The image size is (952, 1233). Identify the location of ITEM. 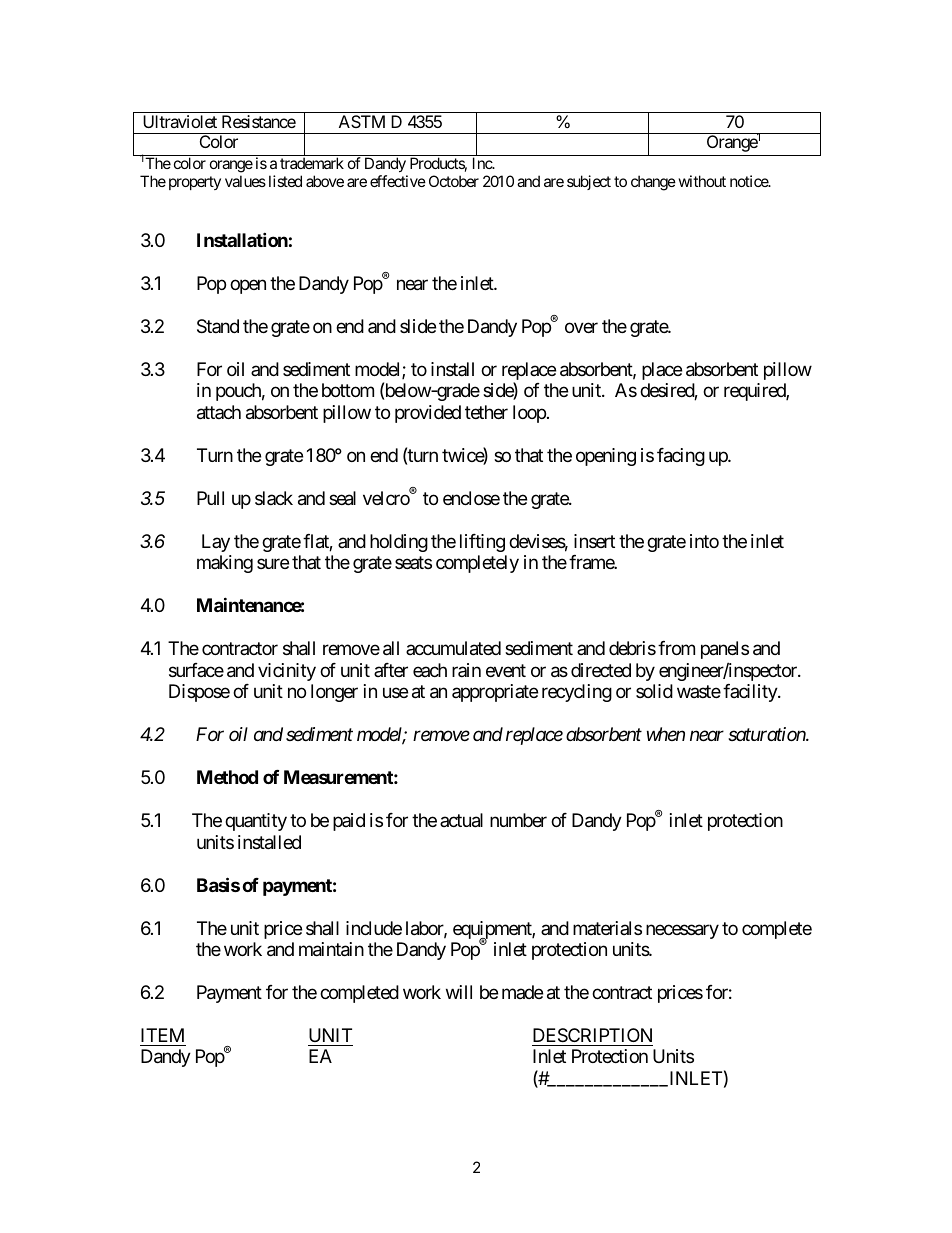
(162, 1035).
